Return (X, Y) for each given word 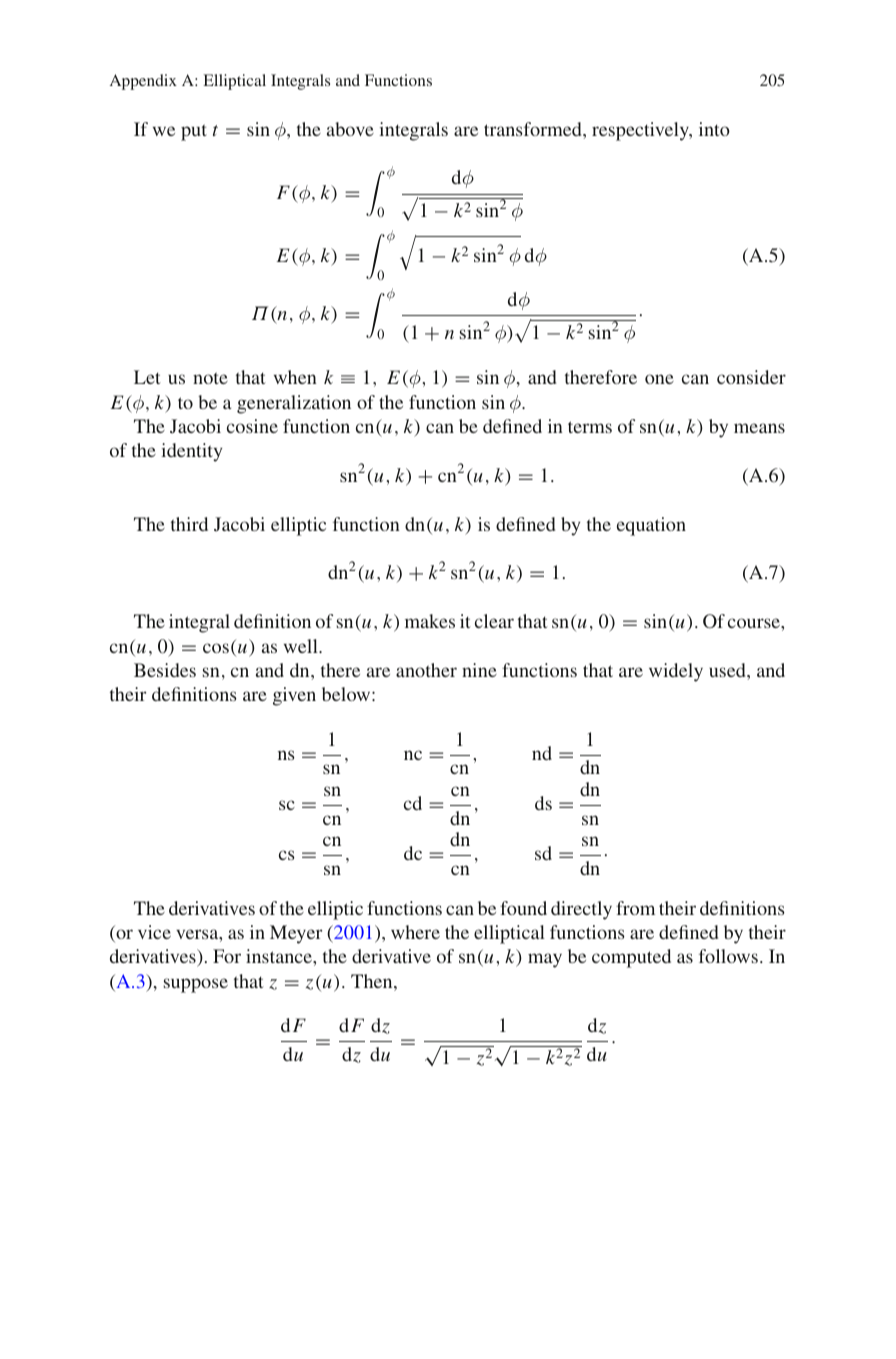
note (210, 378)
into (714, 129)
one (659, 379)
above (350, 129)
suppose (196, 985)
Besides (165, 670)
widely (676, 672)
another (426, 670)
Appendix (143, 82)
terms (590, 427)
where (415, 932)
